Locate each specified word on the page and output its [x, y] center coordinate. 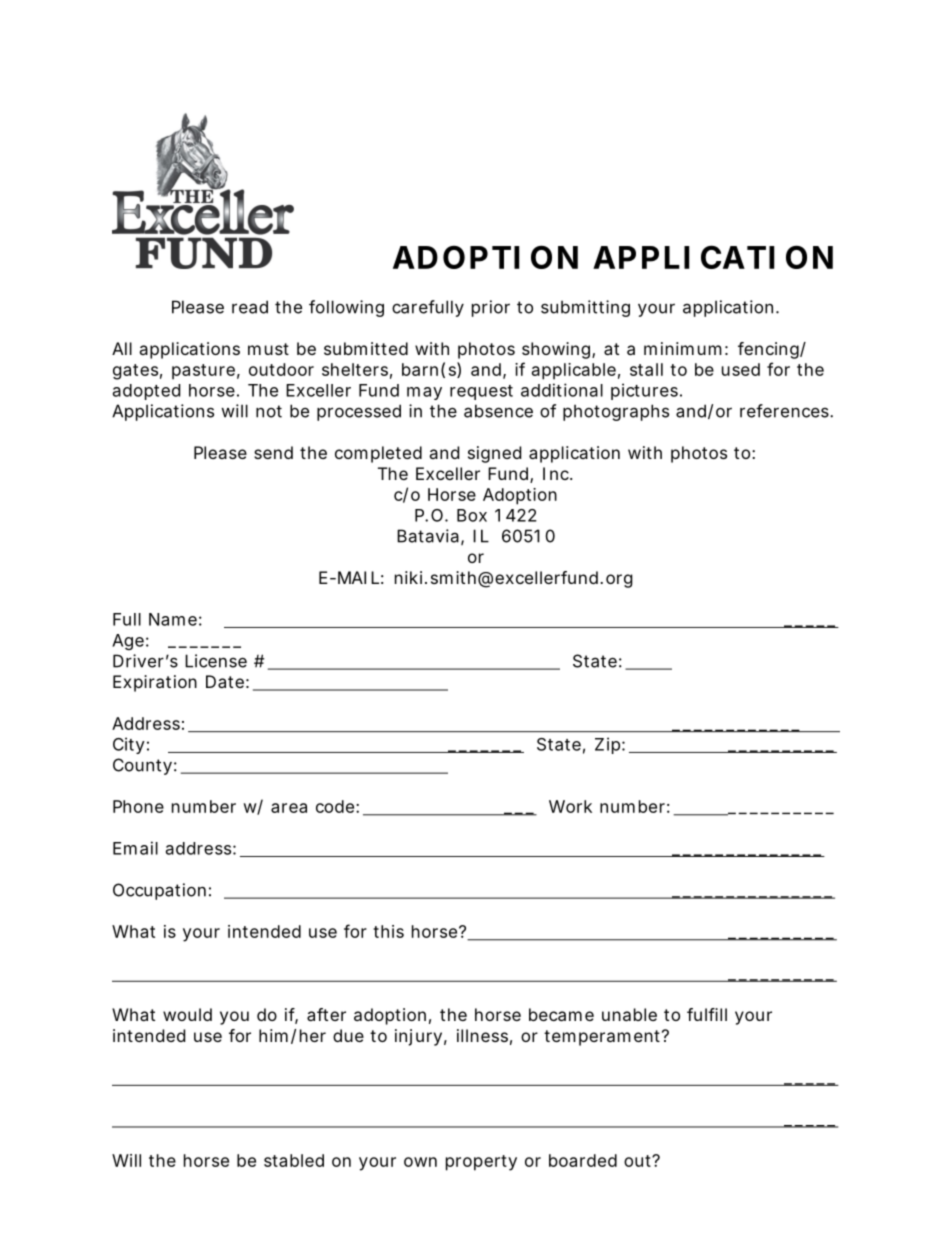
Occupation [159, 891]
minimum [683, 348]
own [420, 1162]
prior [491, 308]
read [250, 307]
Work [570, 806]
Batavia [428, 536]
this [388, 931]
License [216, 661]
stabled [294, 1160]
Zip [609, 745]
